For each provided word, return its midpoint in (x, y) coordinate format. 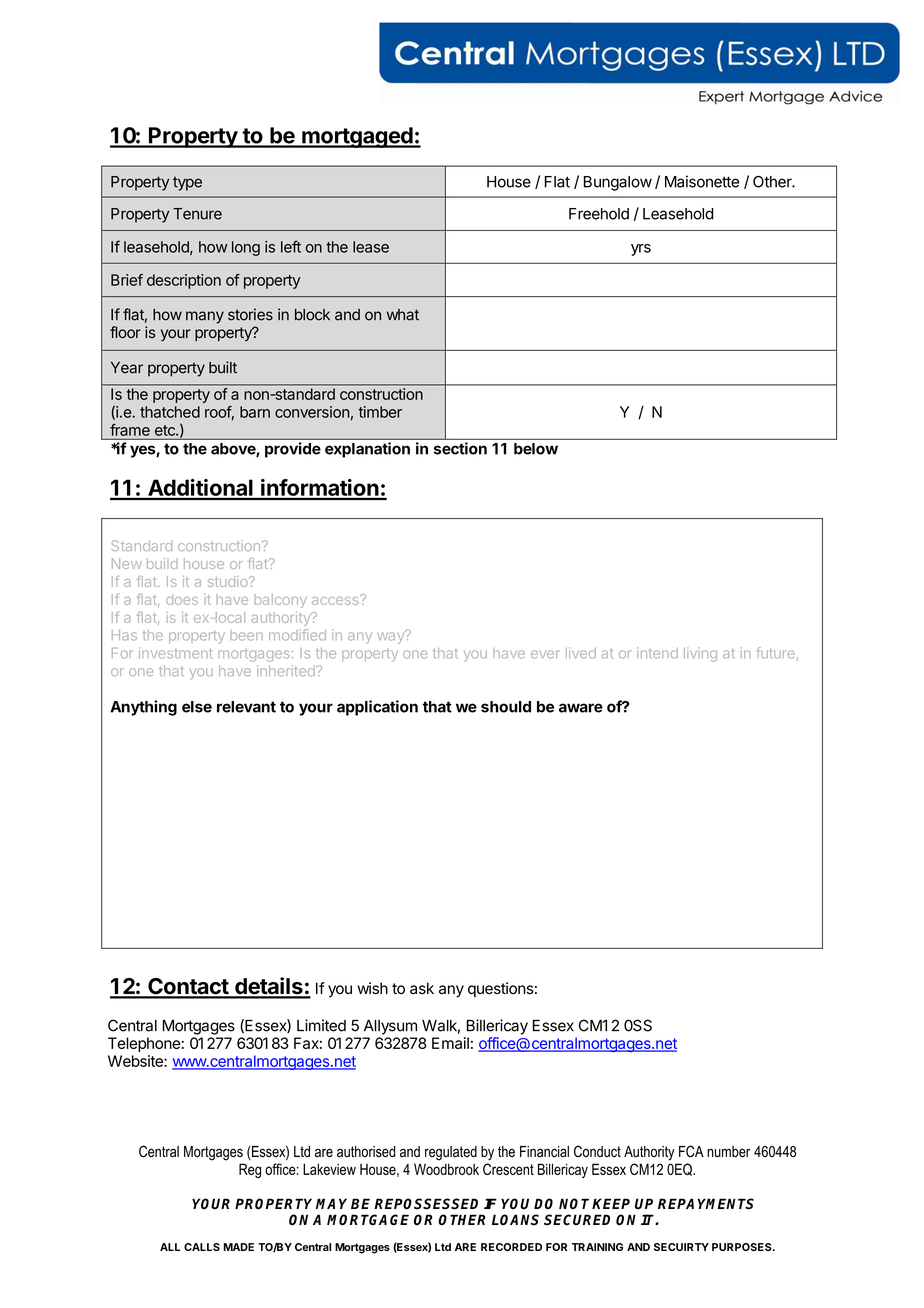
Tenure (197, 214)
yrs (641, 250)
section (460, 448)
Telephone (145, 1044)
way (392, 637)
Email (450, 1043)
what (403, 315)
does (182, 599)
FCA (691, 1151)
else (197, 707)
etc (166, 430)
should (506, 707)
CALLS (202, 1247)
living (700, 654)
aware (581, 708)
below (536, 449)
